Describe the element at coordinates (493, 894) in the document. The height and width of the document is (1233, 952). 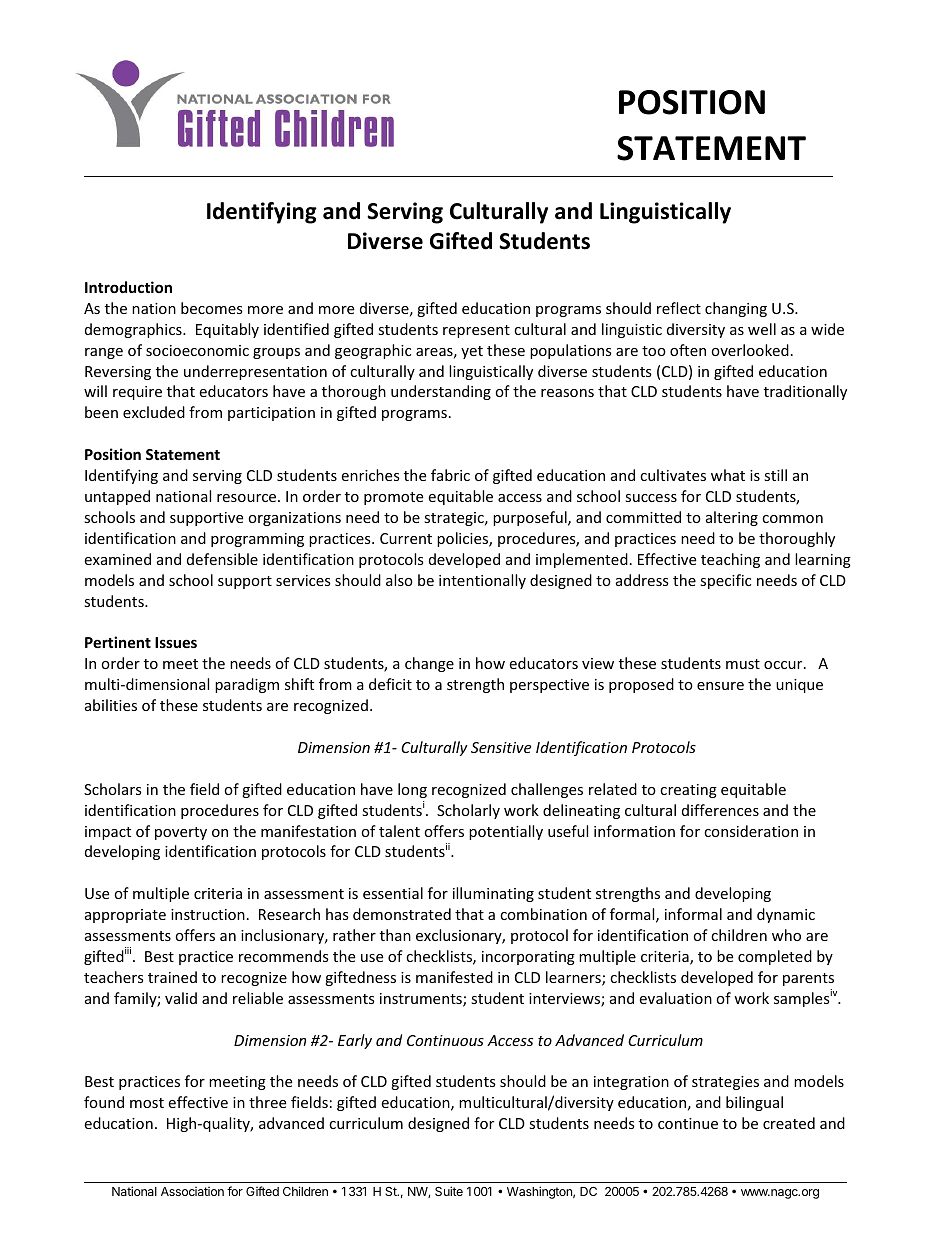
I see `illuminating` at that location.
